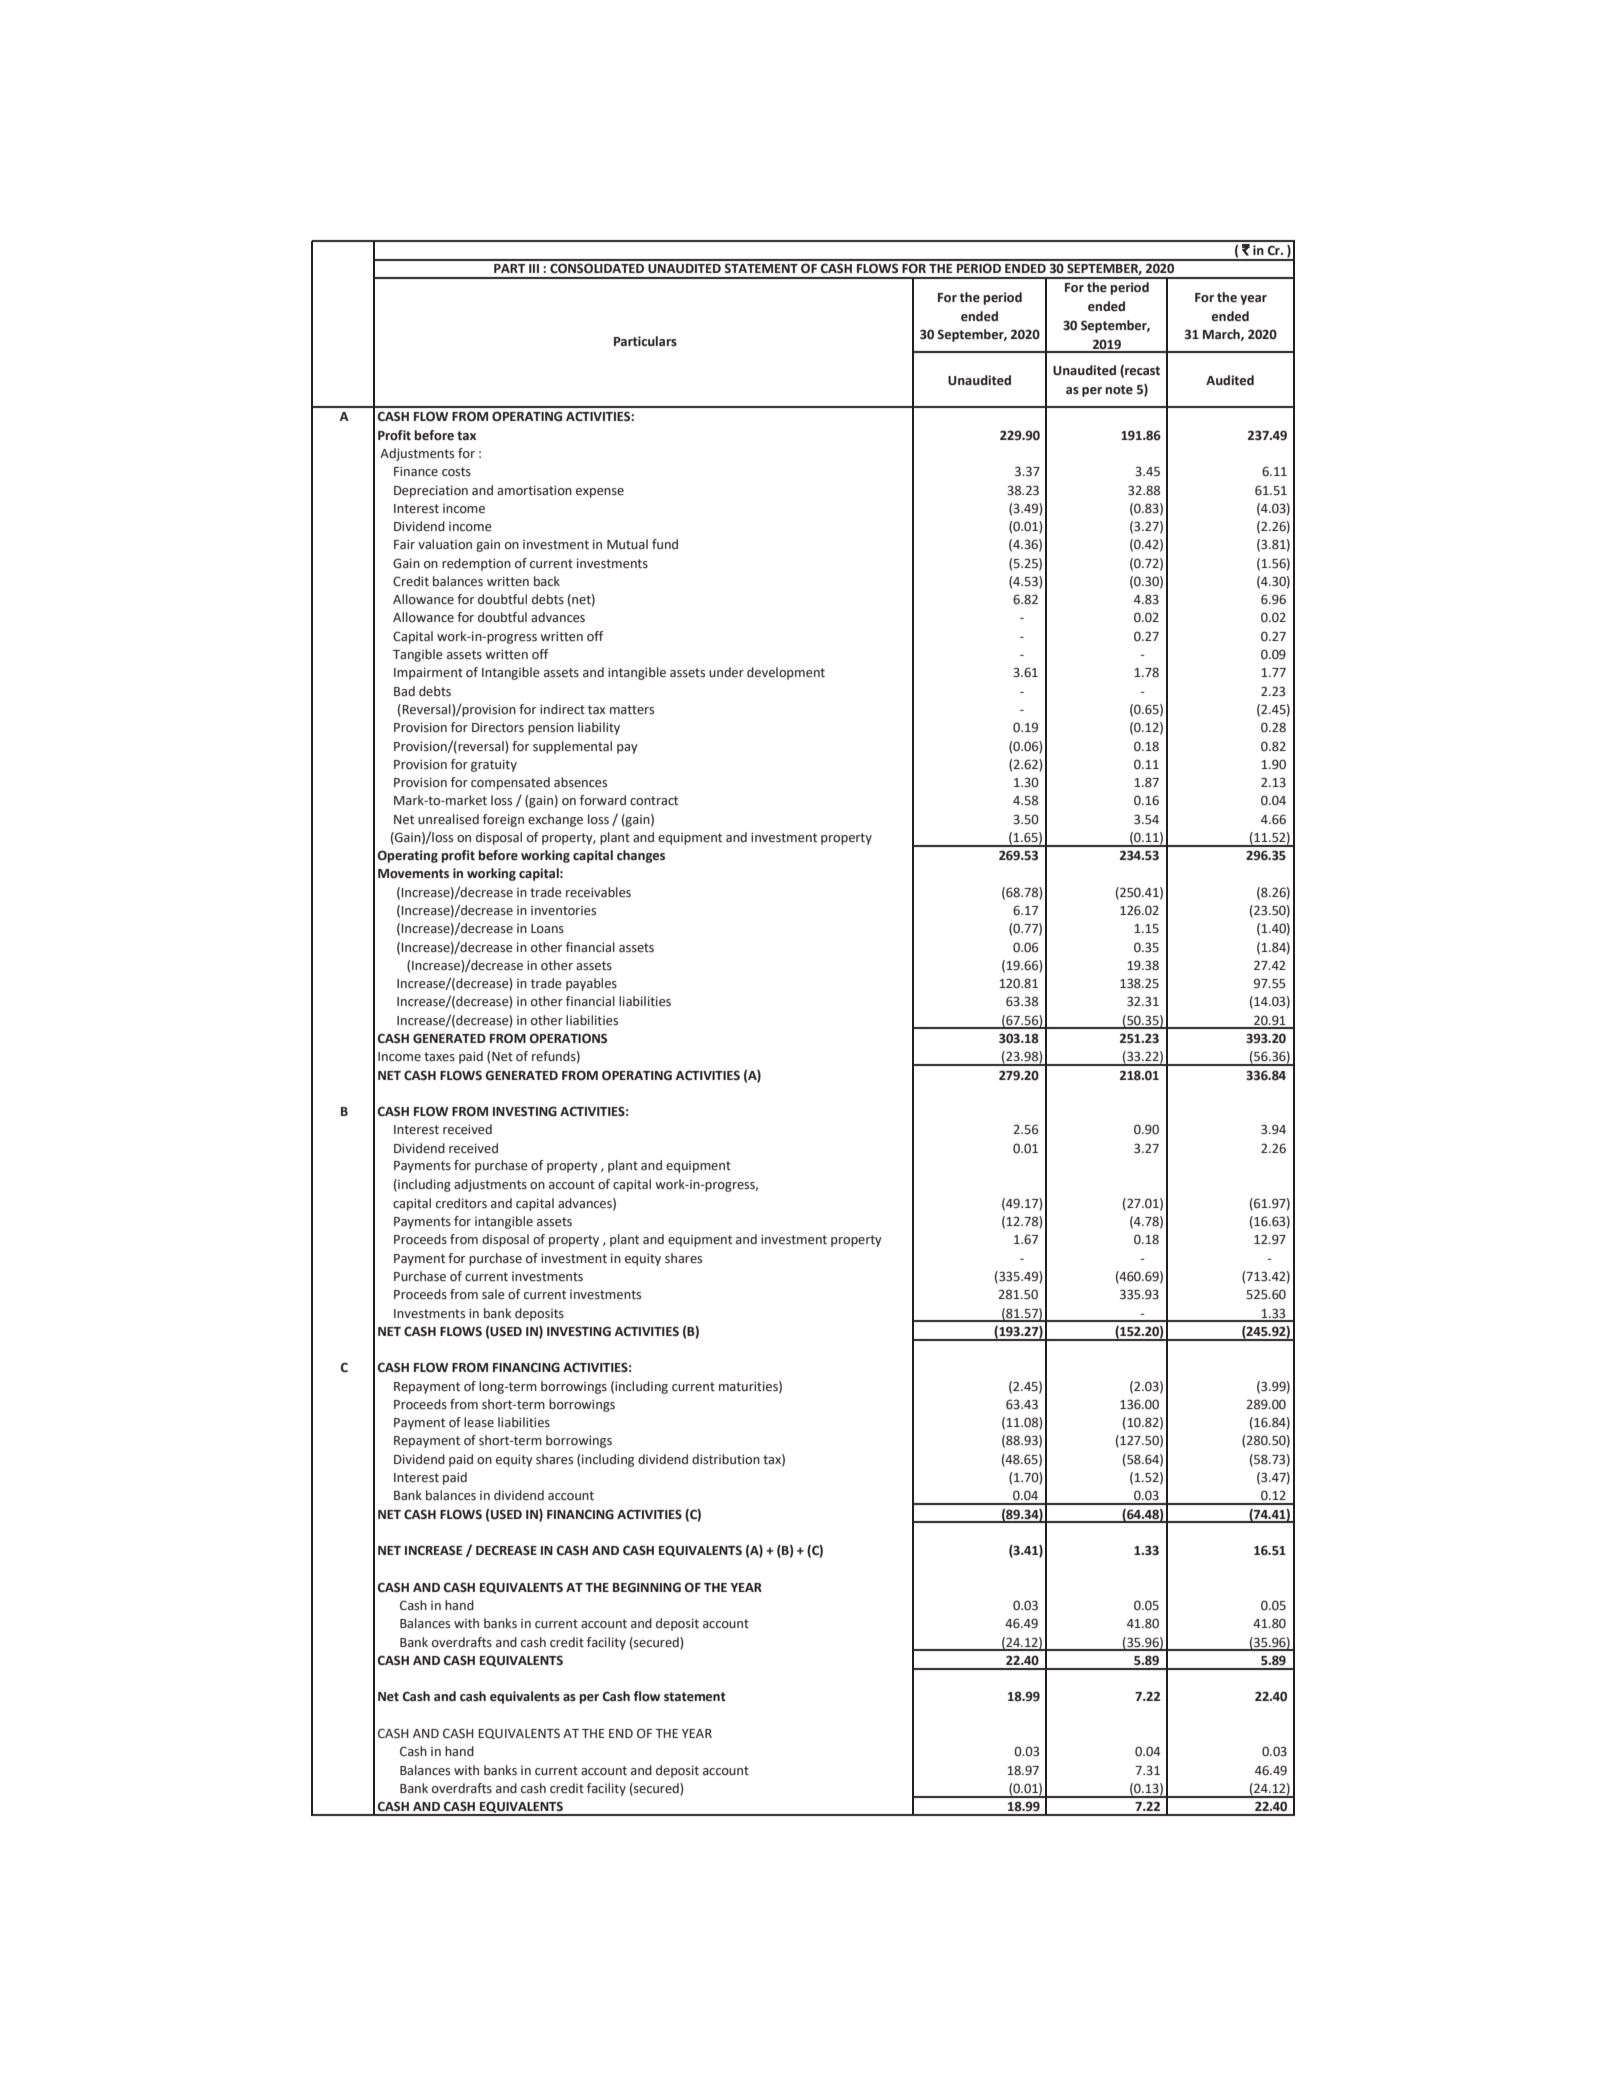 This image has width=1608, height=2080. I want to click on taxes, so click(439, 1057).
